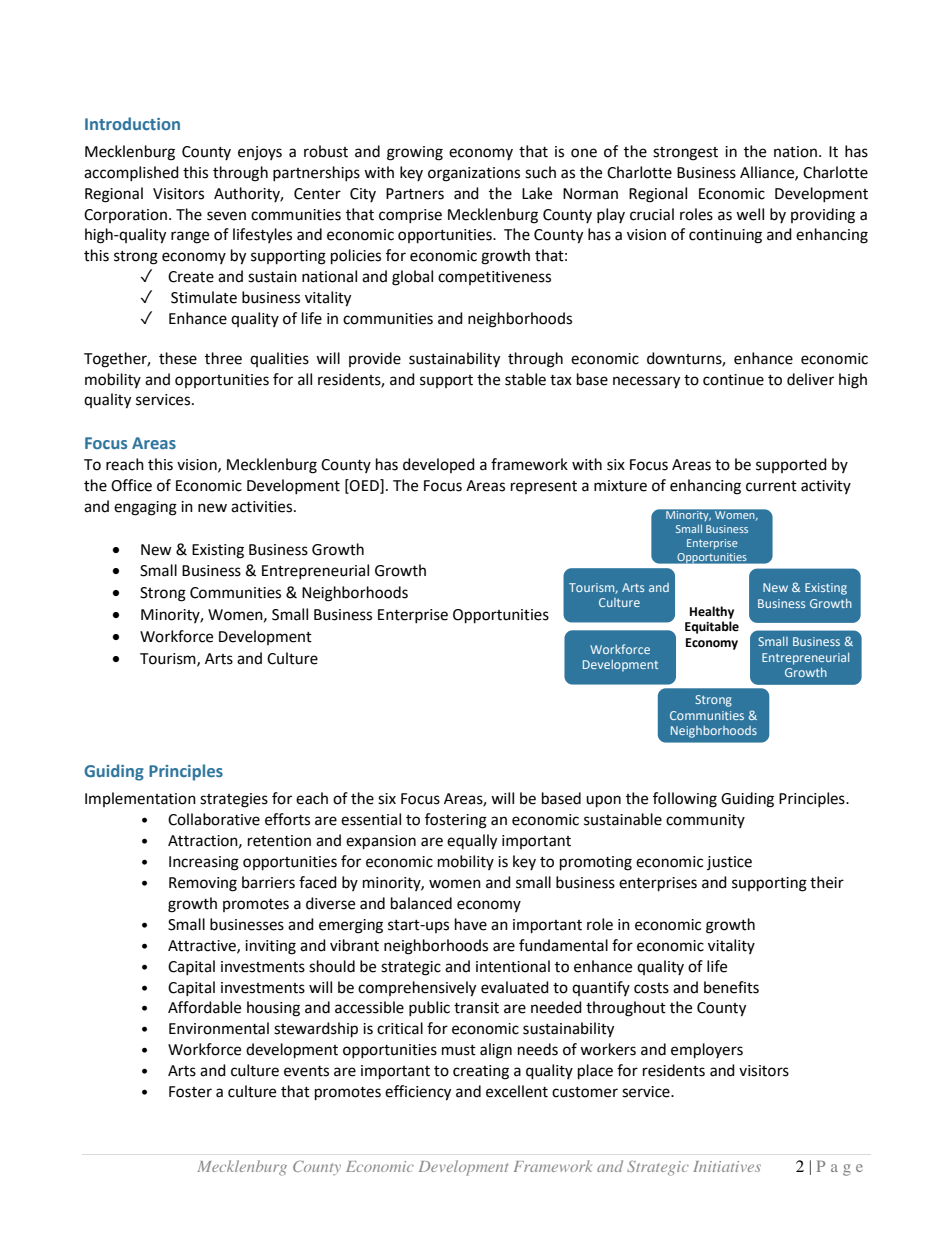  Describe the element at coordinates (474, 174) in the screenshot. I see `organizations` at that location.
